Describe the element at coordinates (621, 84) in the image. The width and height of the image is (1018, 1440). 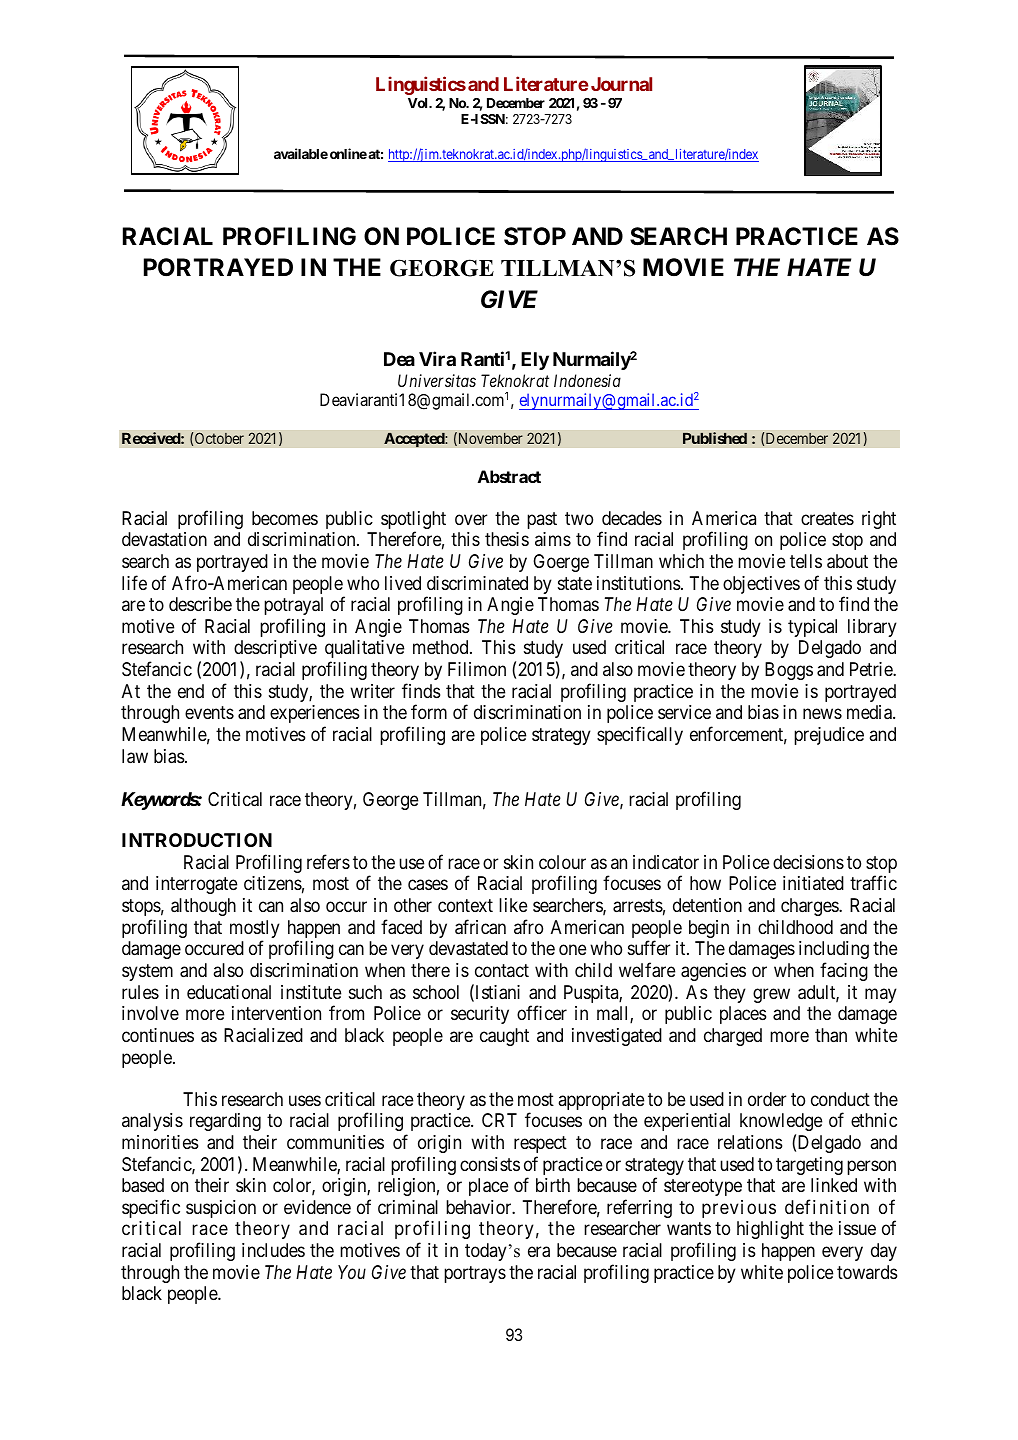
I see `Journal` at that location.
